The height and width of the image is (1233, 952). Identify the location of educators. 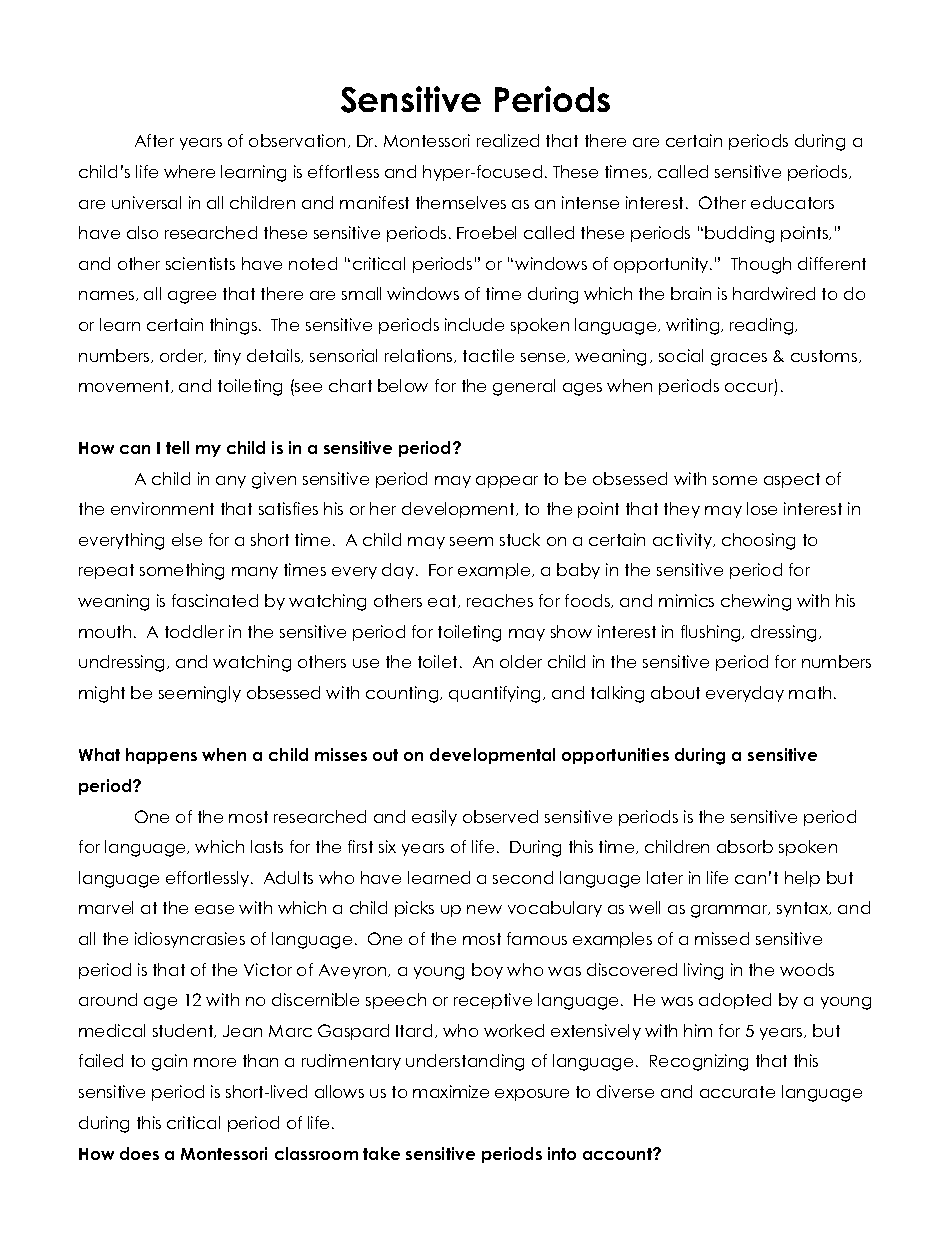
(792, 202).
